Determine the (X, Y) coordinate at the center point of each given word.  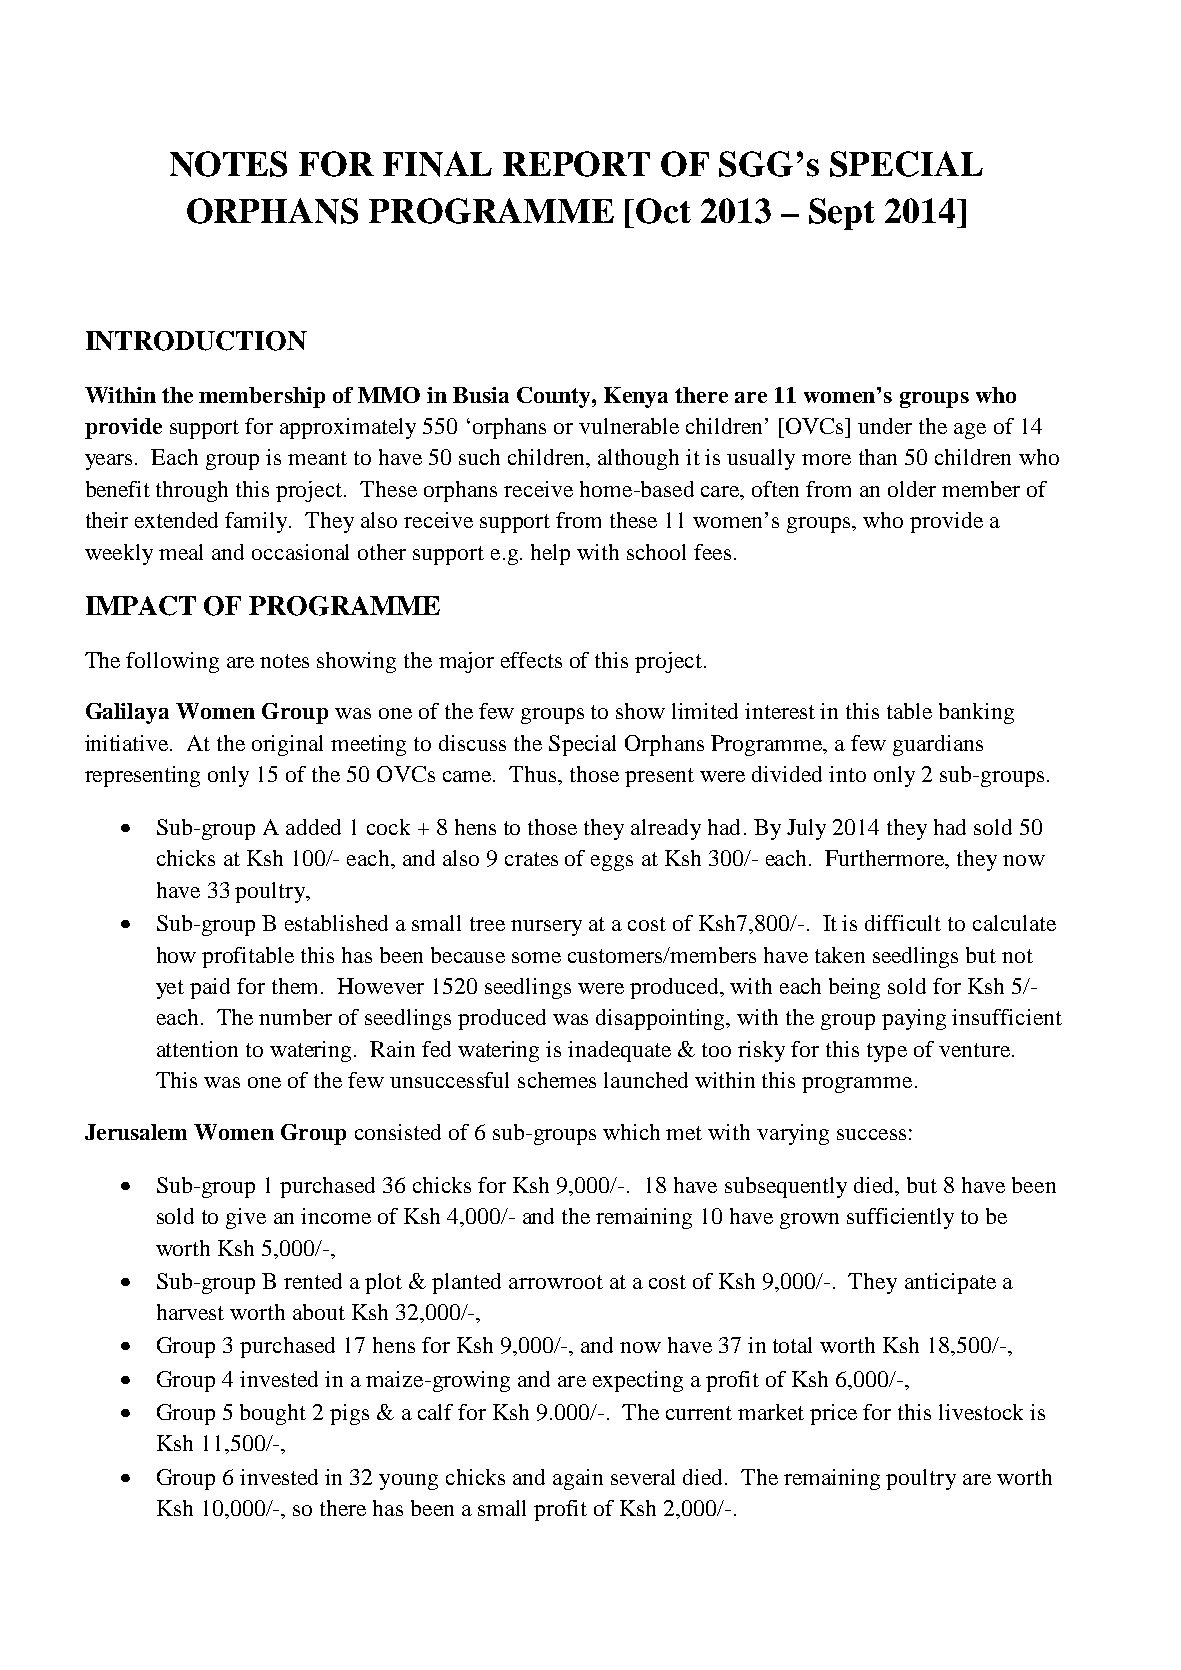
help (550, 554)
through (192, 491)
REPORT (576, 164)
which (631, 1132)
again (578, 1479)
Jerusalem (136, 1132)
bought (273, 1414)
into (847, 774)
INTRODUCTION (196, 341)
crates (531, 859)
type (887, 1052)
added (313, 827)
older (912, 489)
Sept (842, 214)
